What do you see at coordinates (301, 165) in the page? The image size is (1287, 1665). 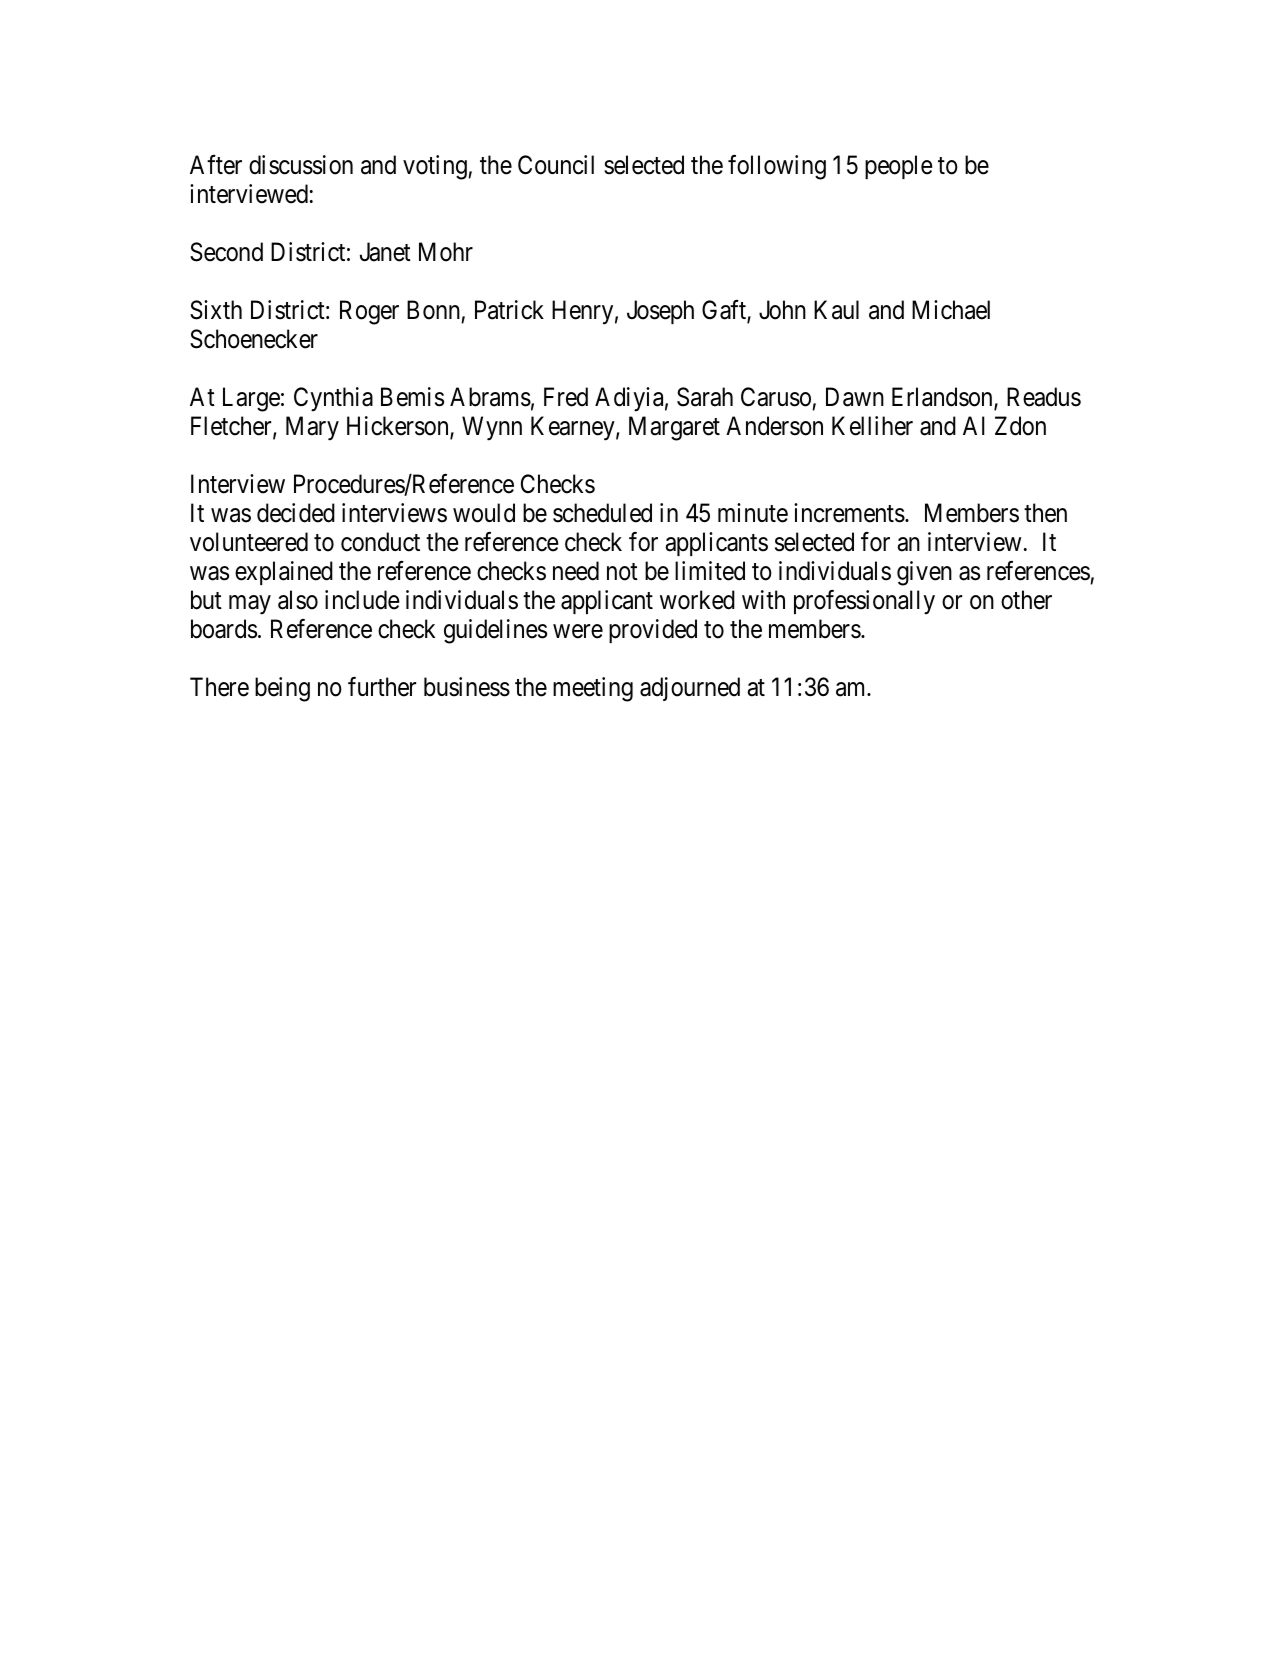 I see `discussion` at bounding box center [301, 165].
